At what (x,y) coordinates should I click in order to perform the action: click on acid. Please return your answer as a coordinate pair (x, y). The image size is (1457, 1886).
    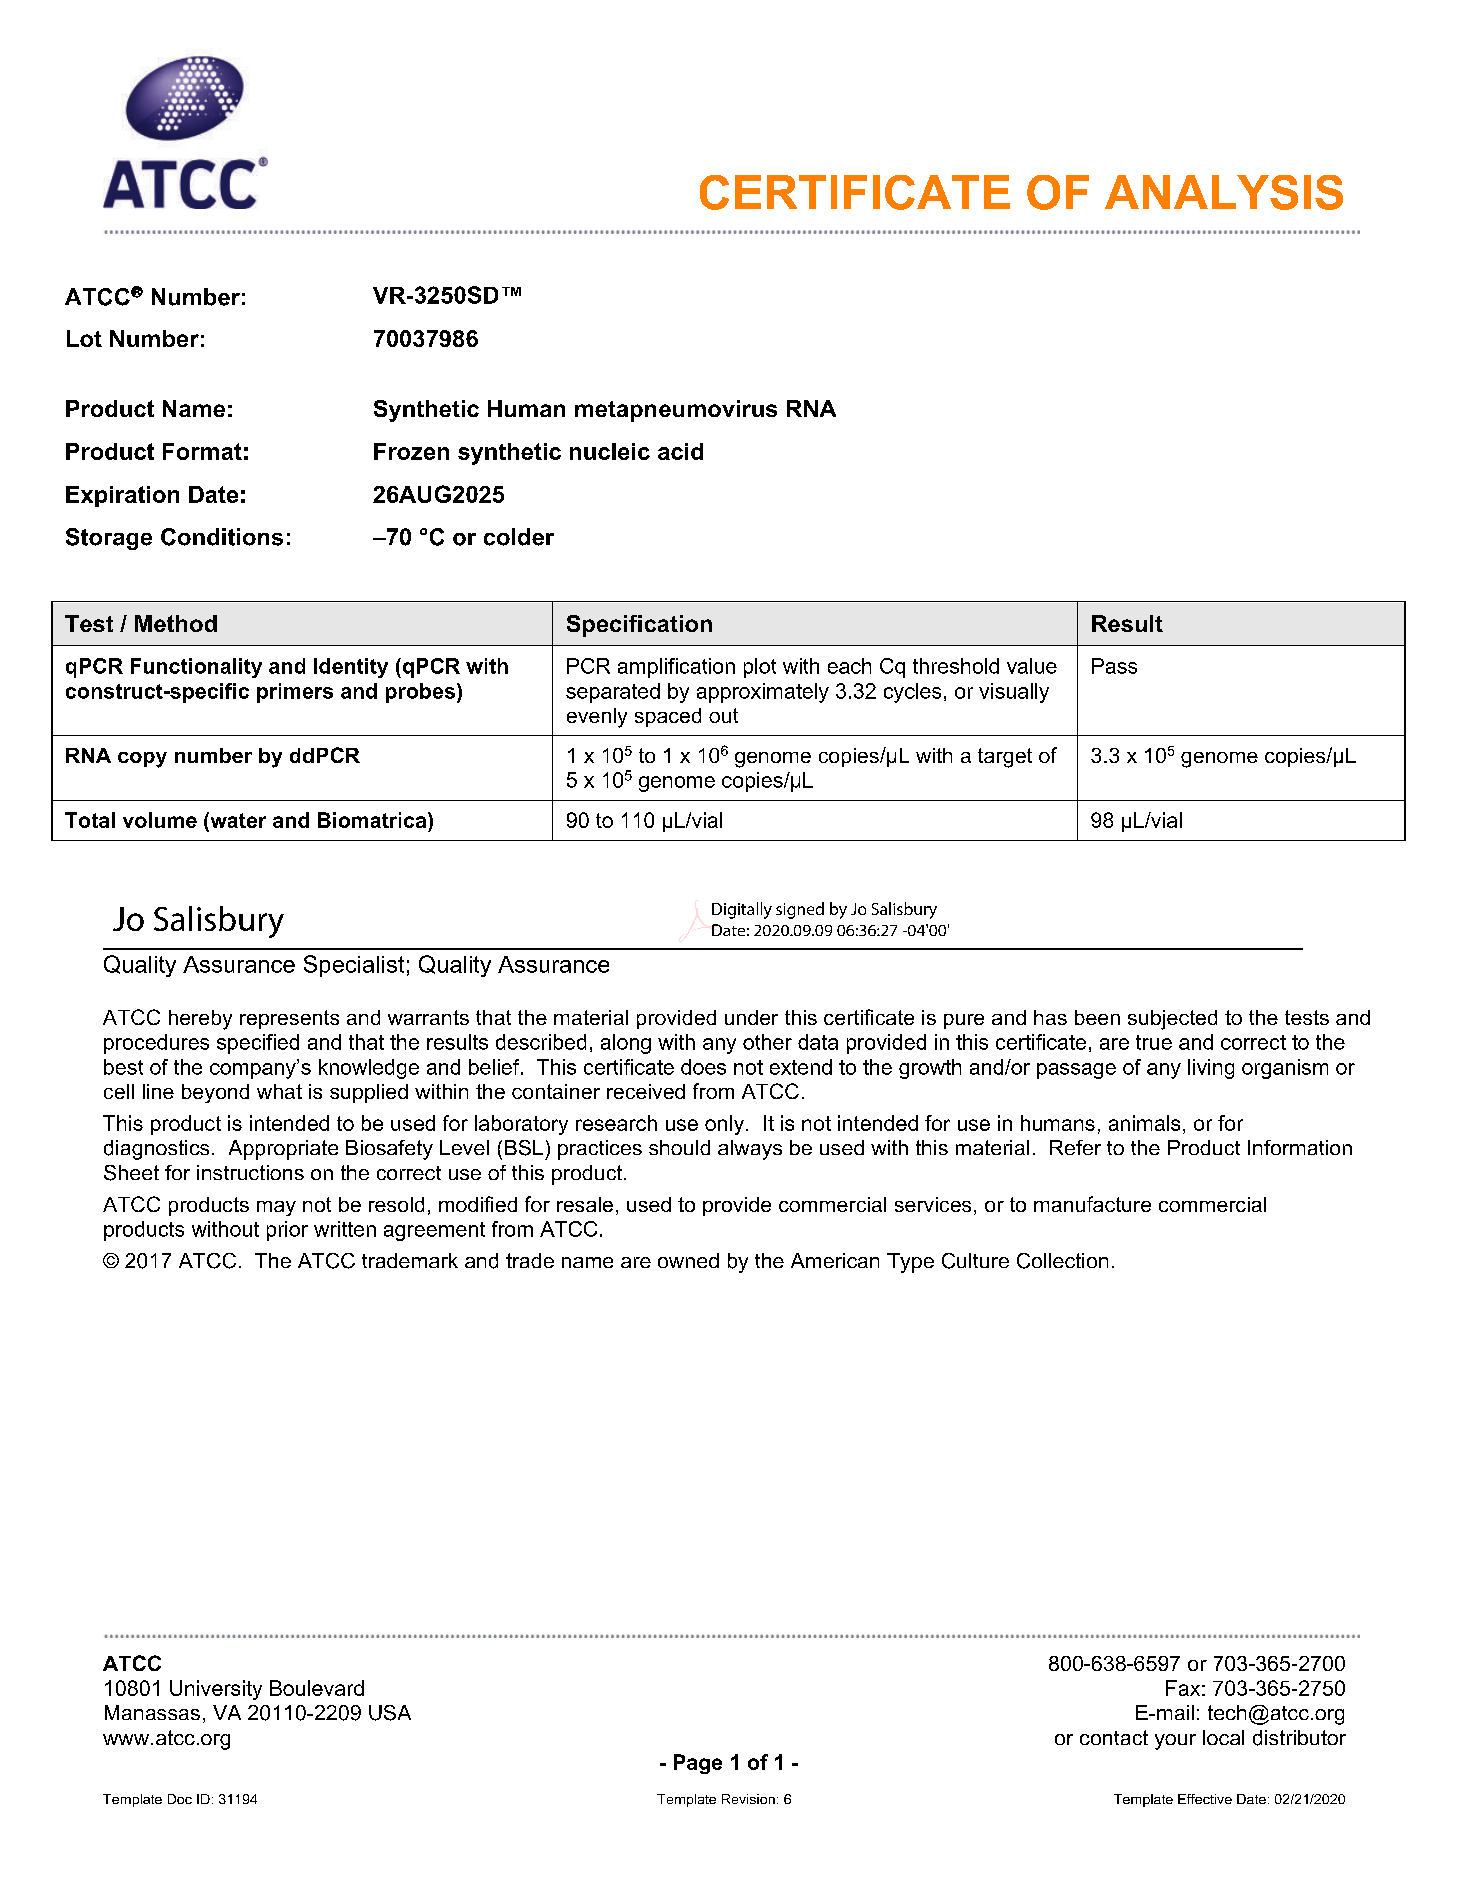
    Looking at the image, I should click on (680, 451).
